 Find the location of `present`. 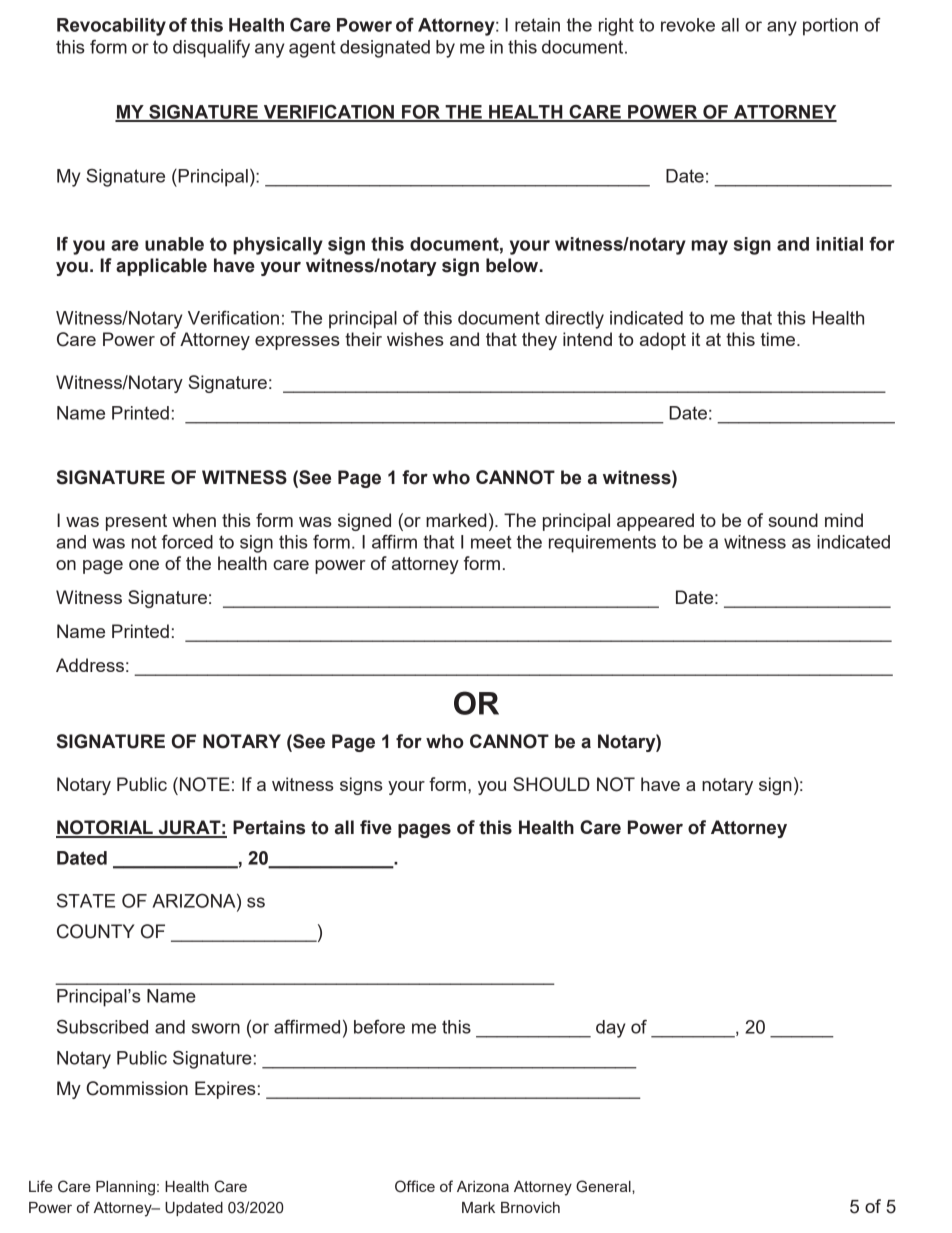

present is located at coordinates (136, 522).
